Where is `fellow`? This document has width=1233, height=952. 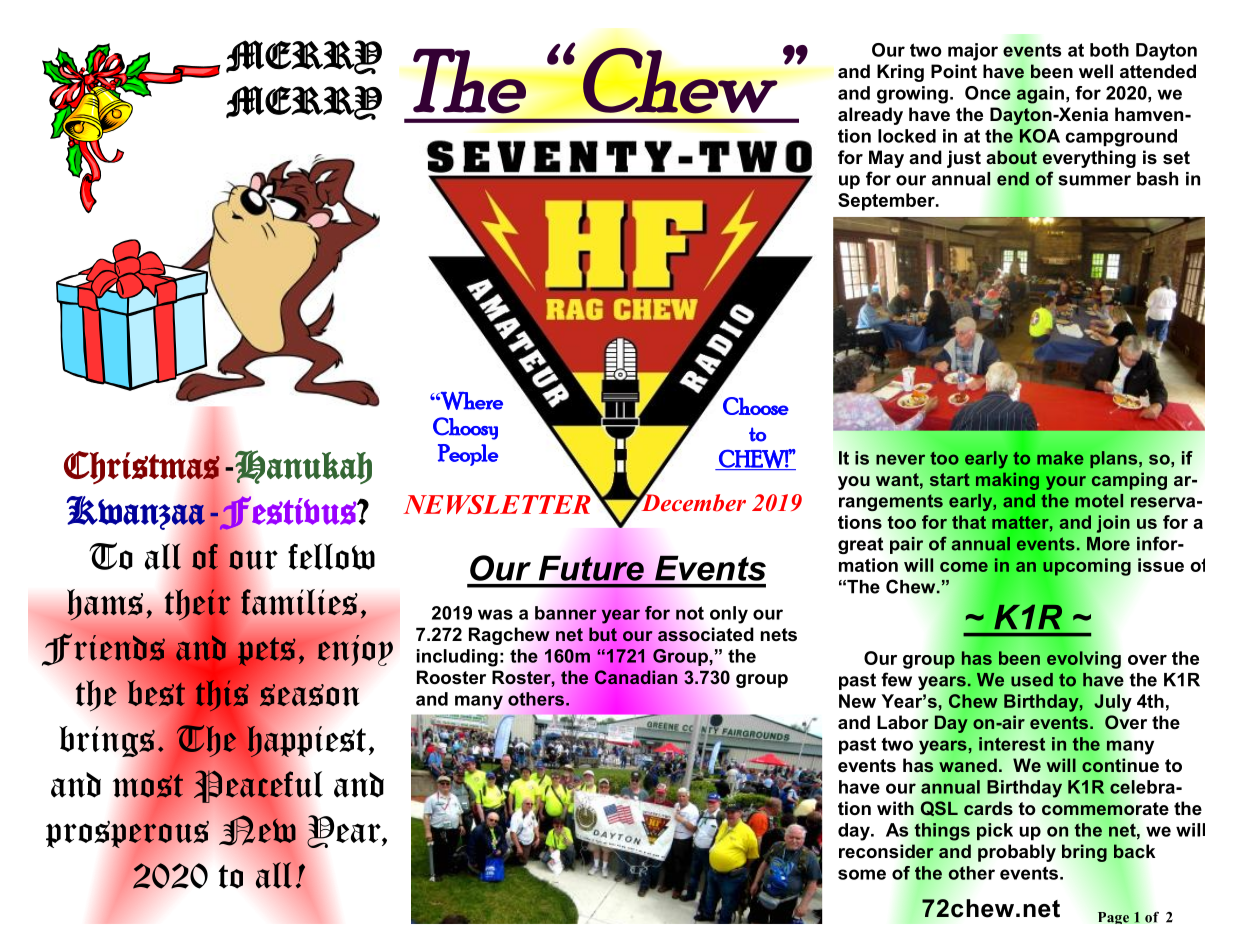 fellow is located at coordinates (331, 556).
